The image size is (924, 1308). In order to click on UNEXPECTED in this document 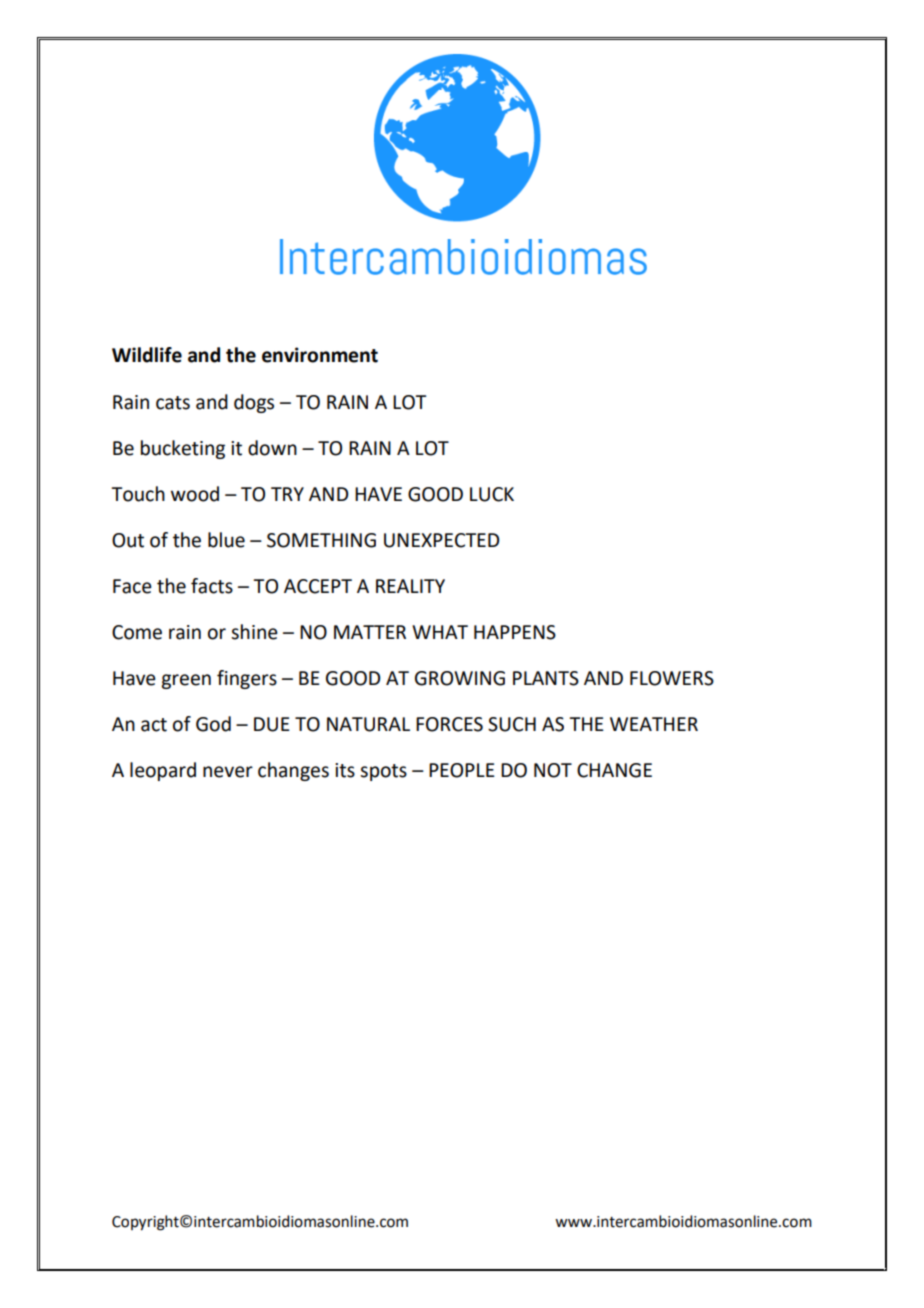, I will do `click(441, 540)`.
